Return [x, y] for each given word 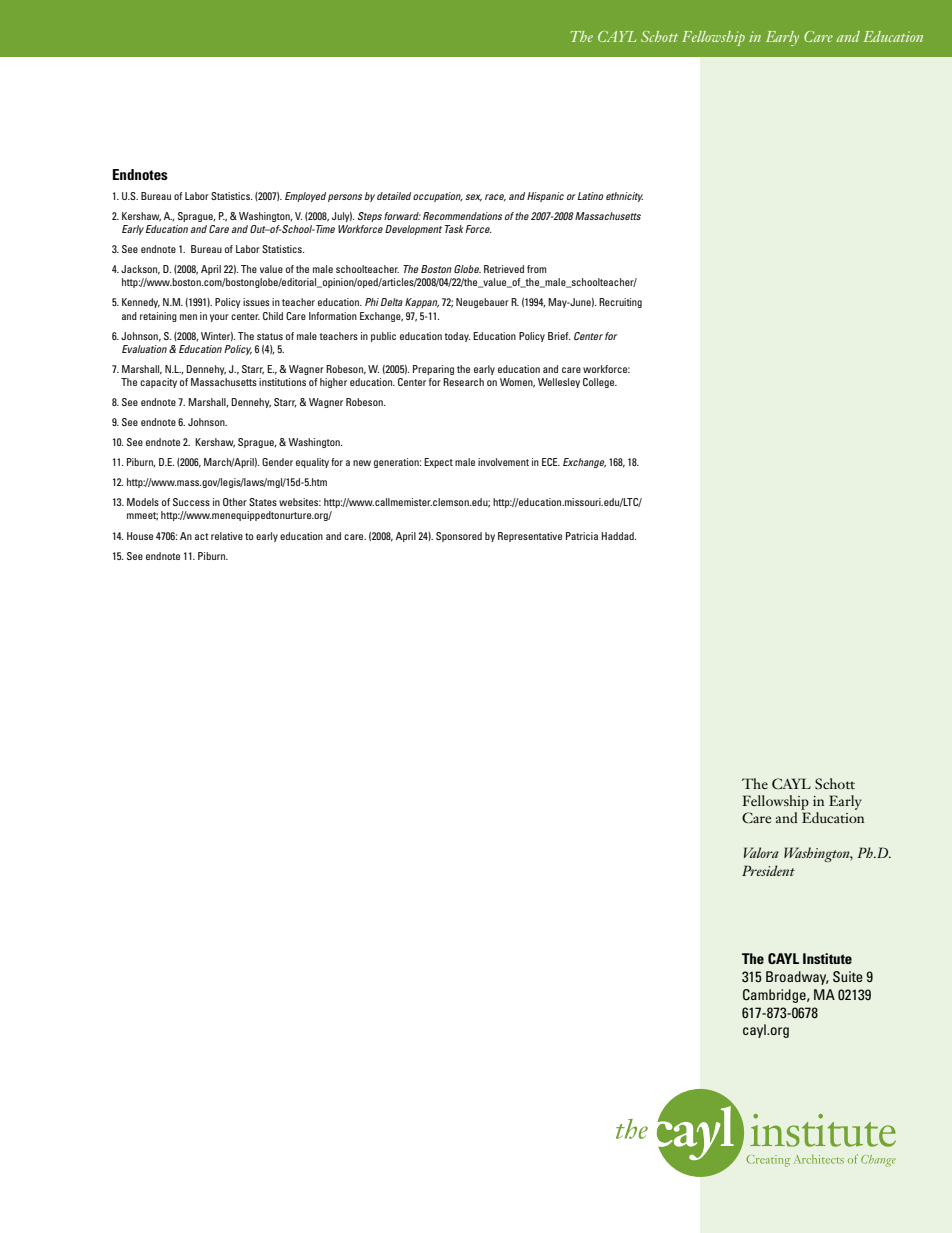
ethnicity [624, 197]
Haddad [619, 536]
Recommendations [462, 216]
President [768, 870]
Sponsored [459, 537]
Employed [305, 197]
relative [227, 536]
